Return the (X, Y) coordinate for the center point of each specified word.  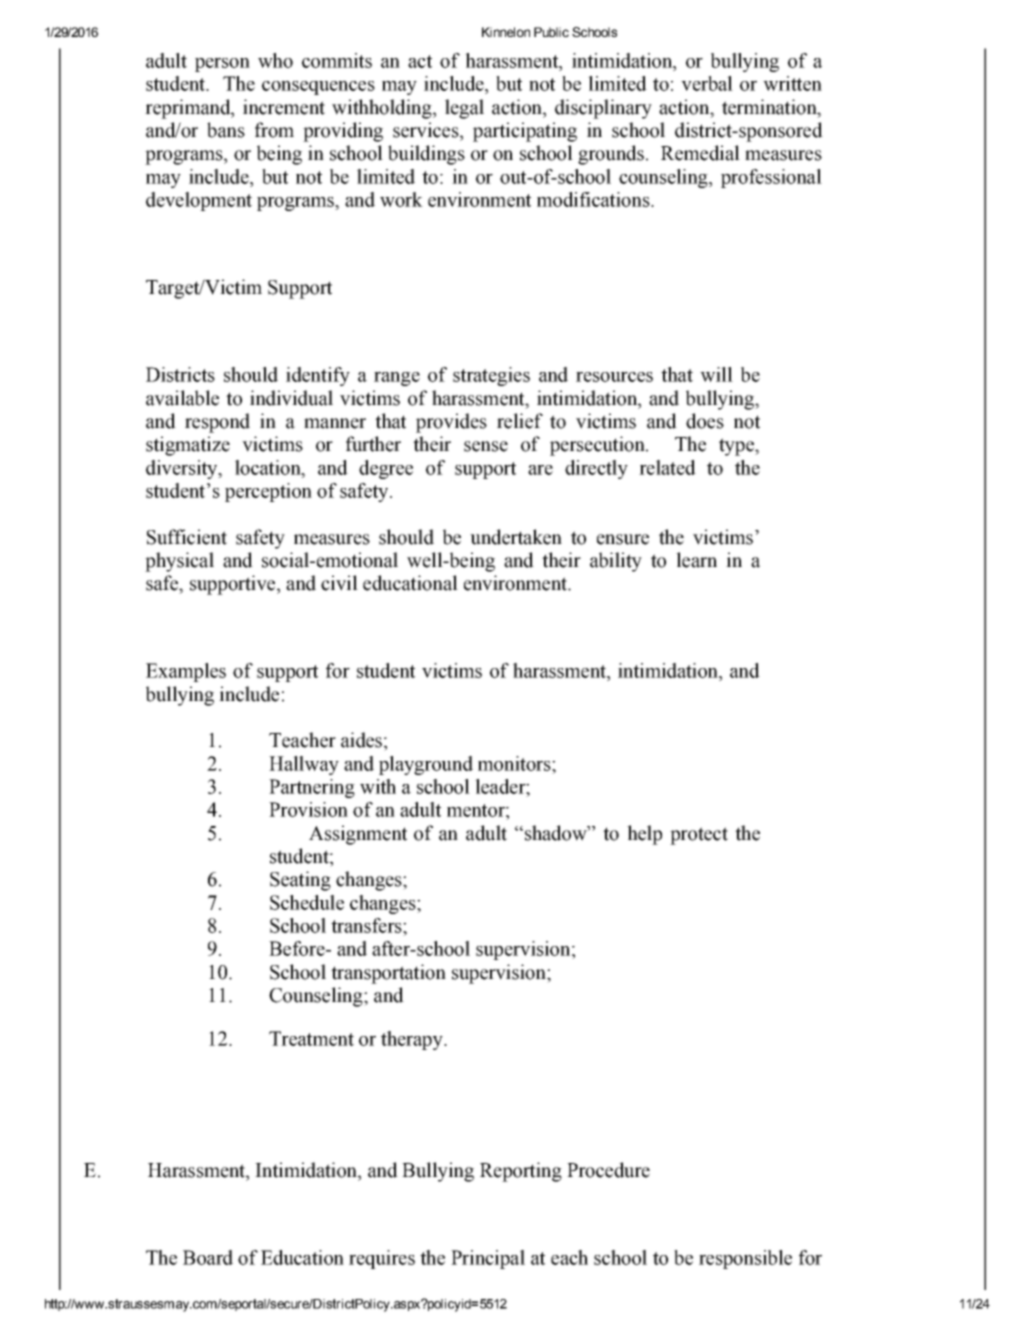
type (737, 447)
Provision (308, 809)
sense (486, 446)
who (275, 60)
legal (464, 109)
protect (699, 836)
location (269, 467)
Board (208, 1257)
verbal (707, 83)
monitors (515, 763)
